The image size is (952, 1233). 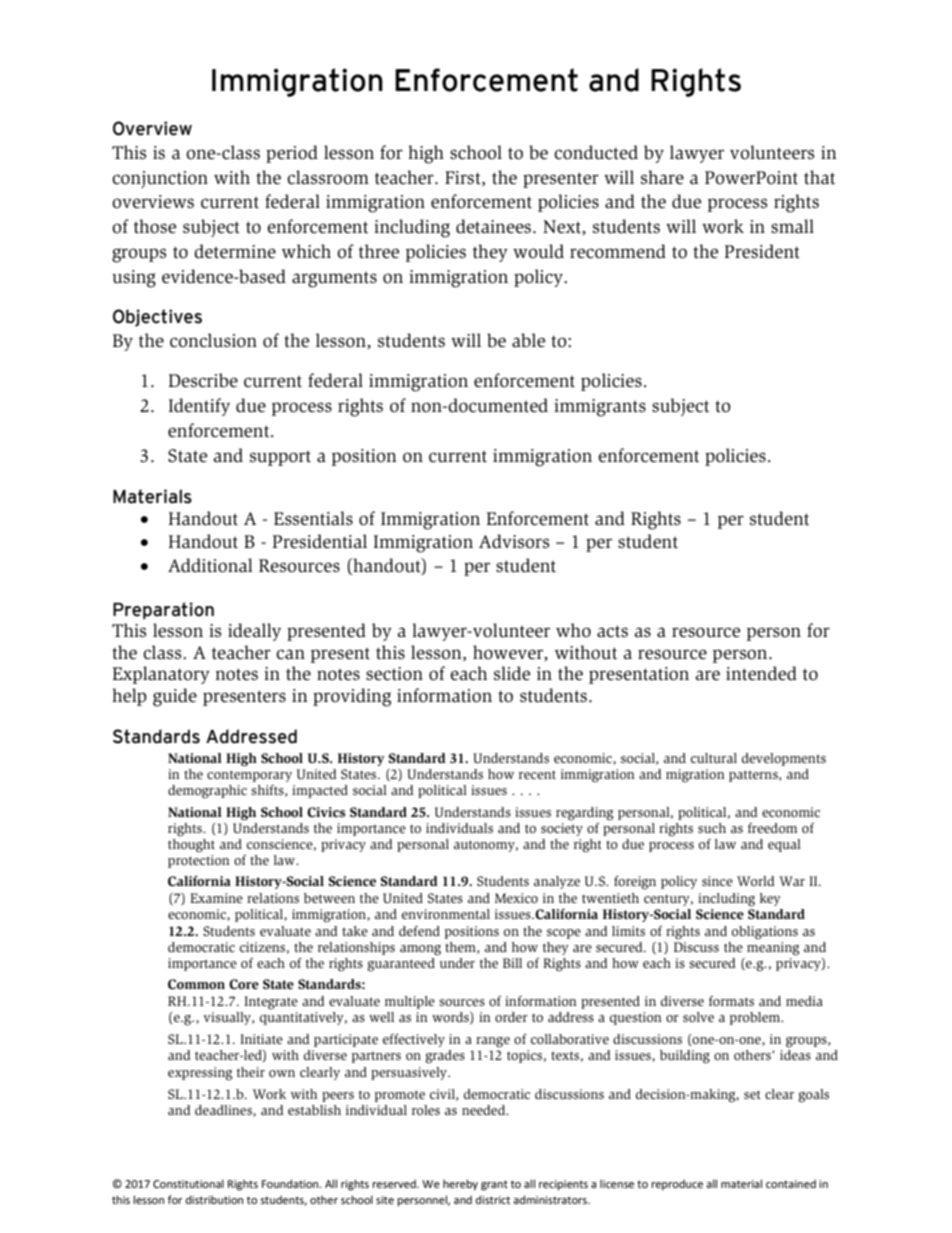 What do you see at coordinates (464, 178) in the screenshot?
I see `First` at bounding box center [464, 178].
